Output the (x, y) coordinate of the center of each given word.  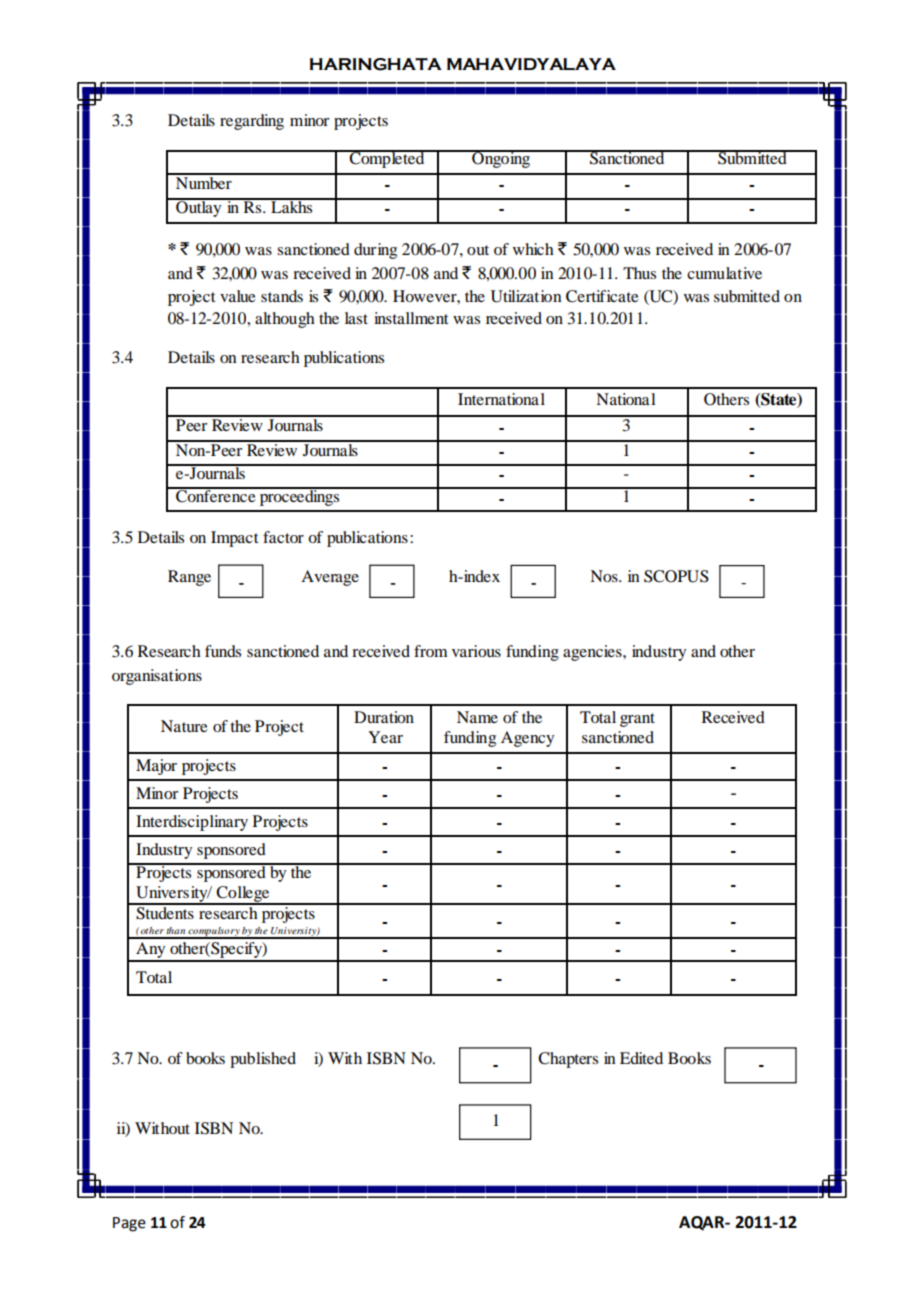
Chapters (568, 1060)
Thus (639, 273)
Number (204, 181)
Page (129, 1224)
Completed (387, 159)
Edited (641, 1058)
